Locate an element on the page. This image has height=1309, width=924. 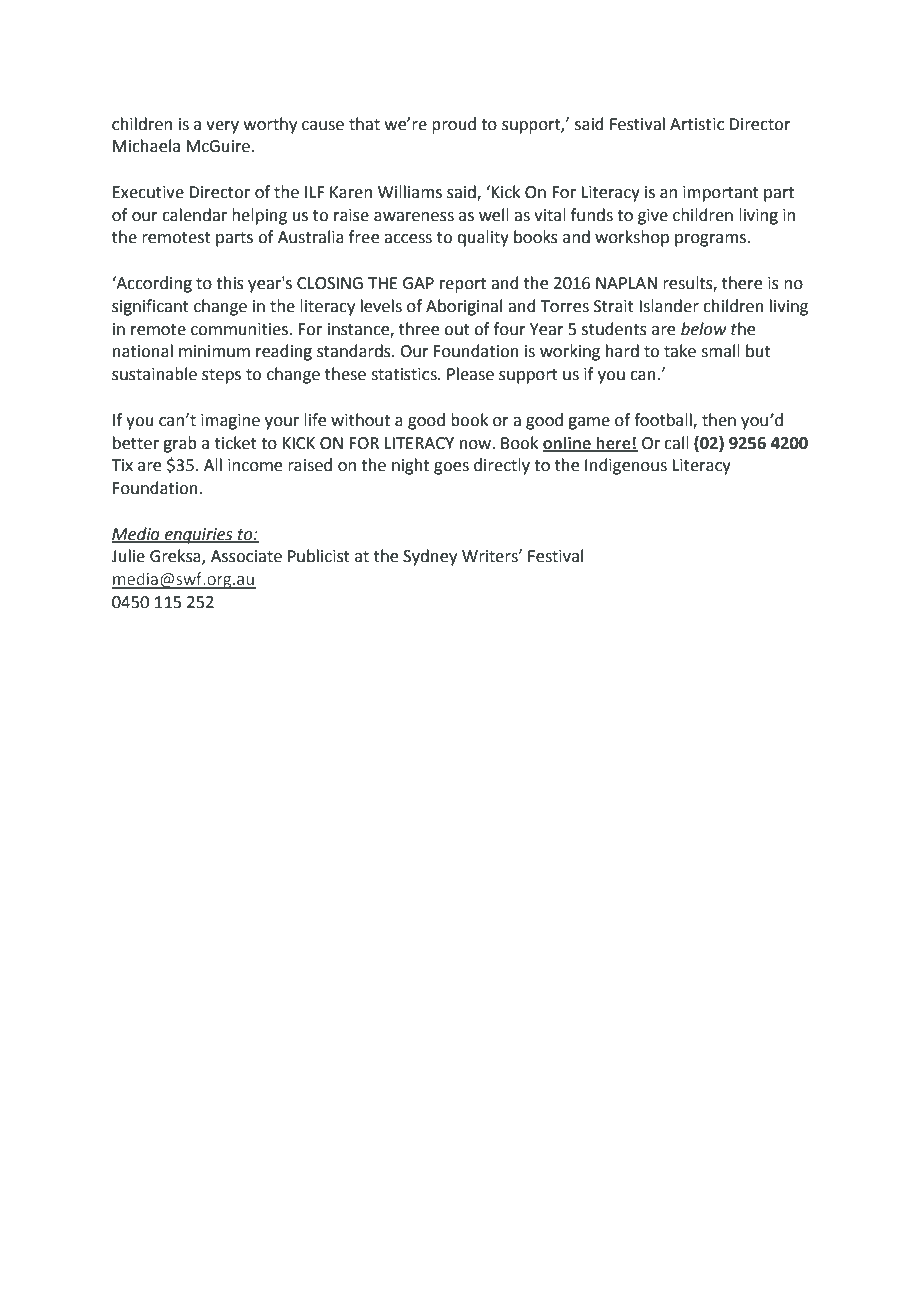
enquiries is located at coordinates (199, 536).
